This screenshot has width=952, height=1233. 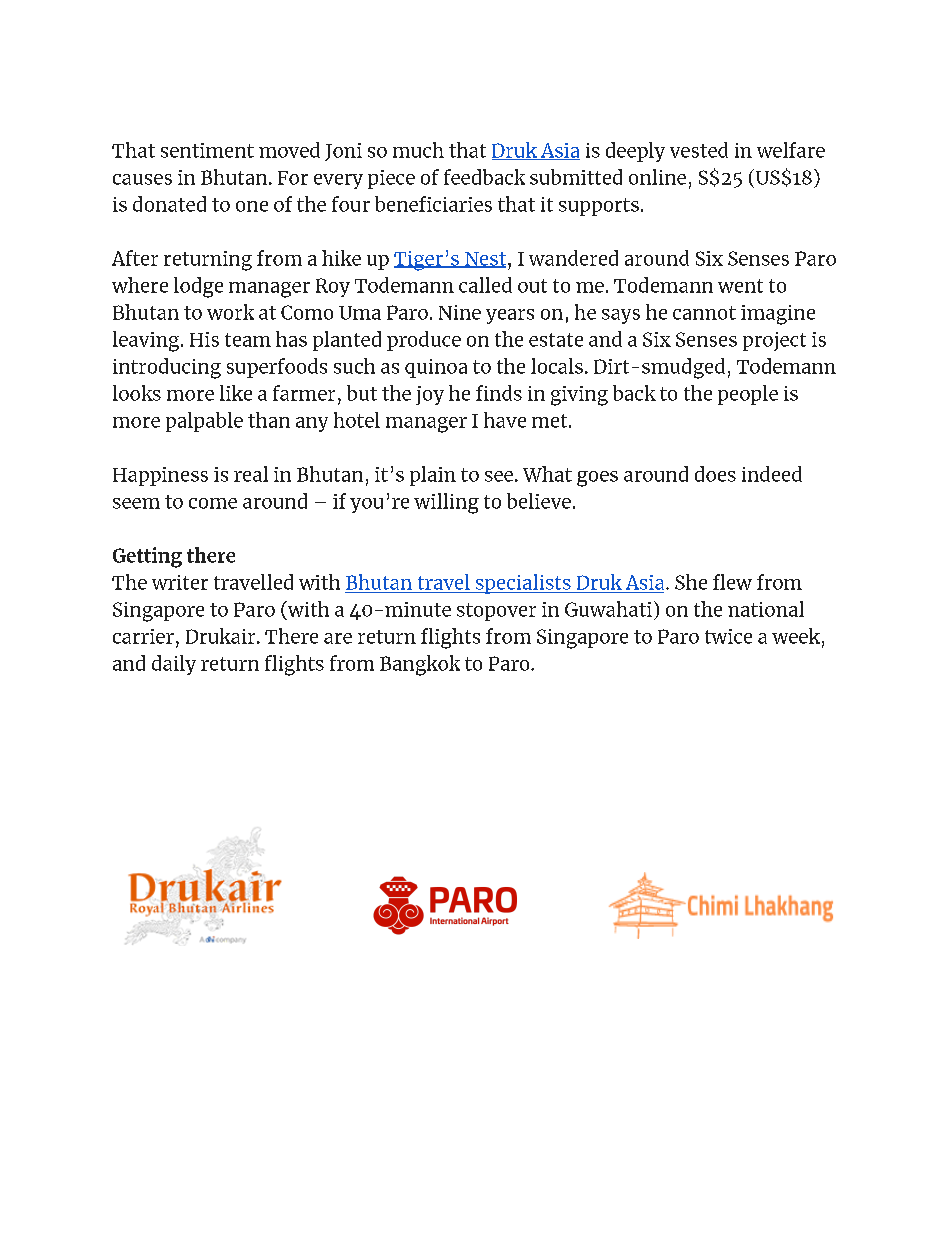 What do you see at coordinates (418, 150) in the screenshot?
I see `much` at bounding box center [418, 150].
